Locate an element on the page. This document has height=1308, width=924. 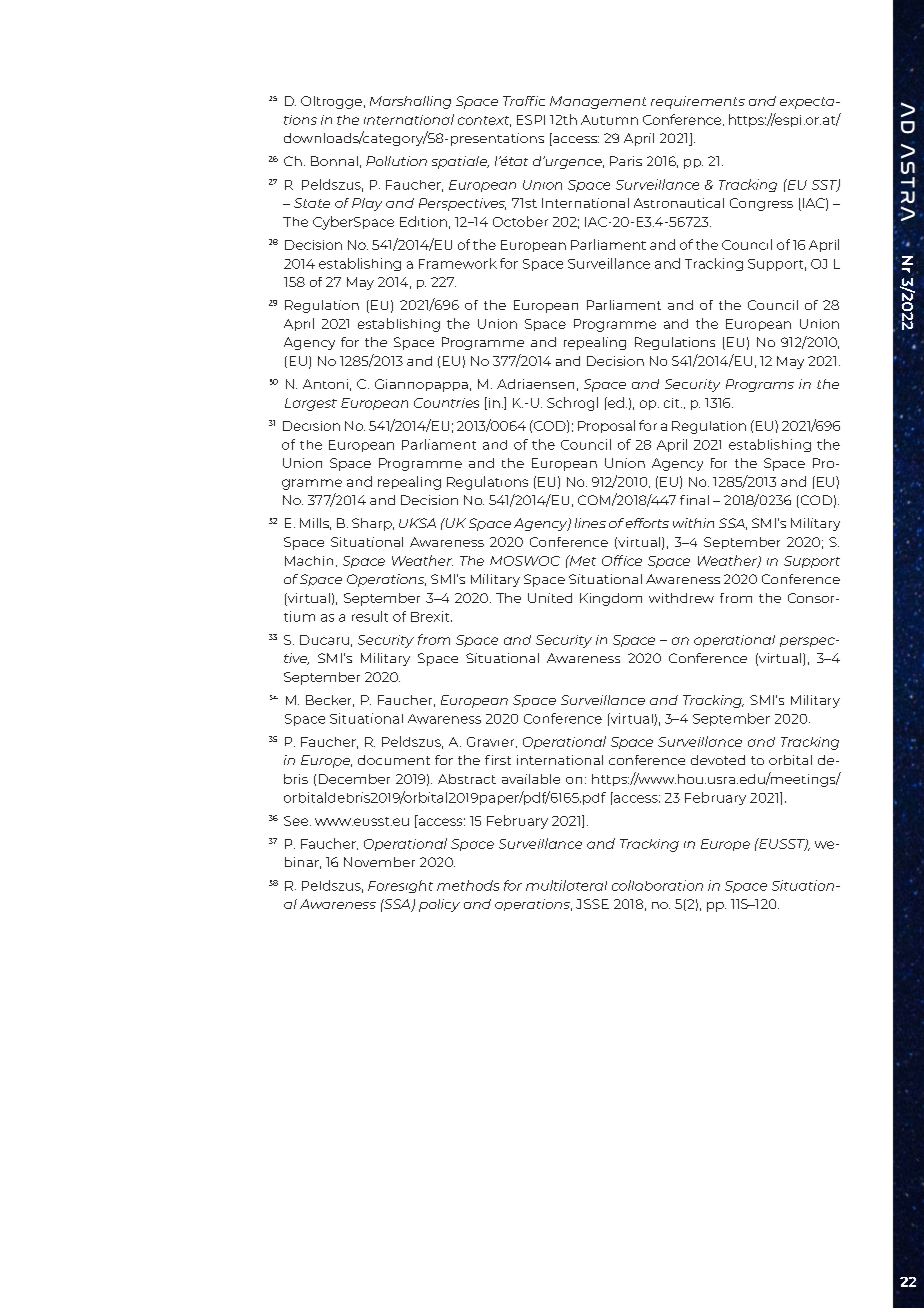
Pollution is located at coordinates (396, 161).
